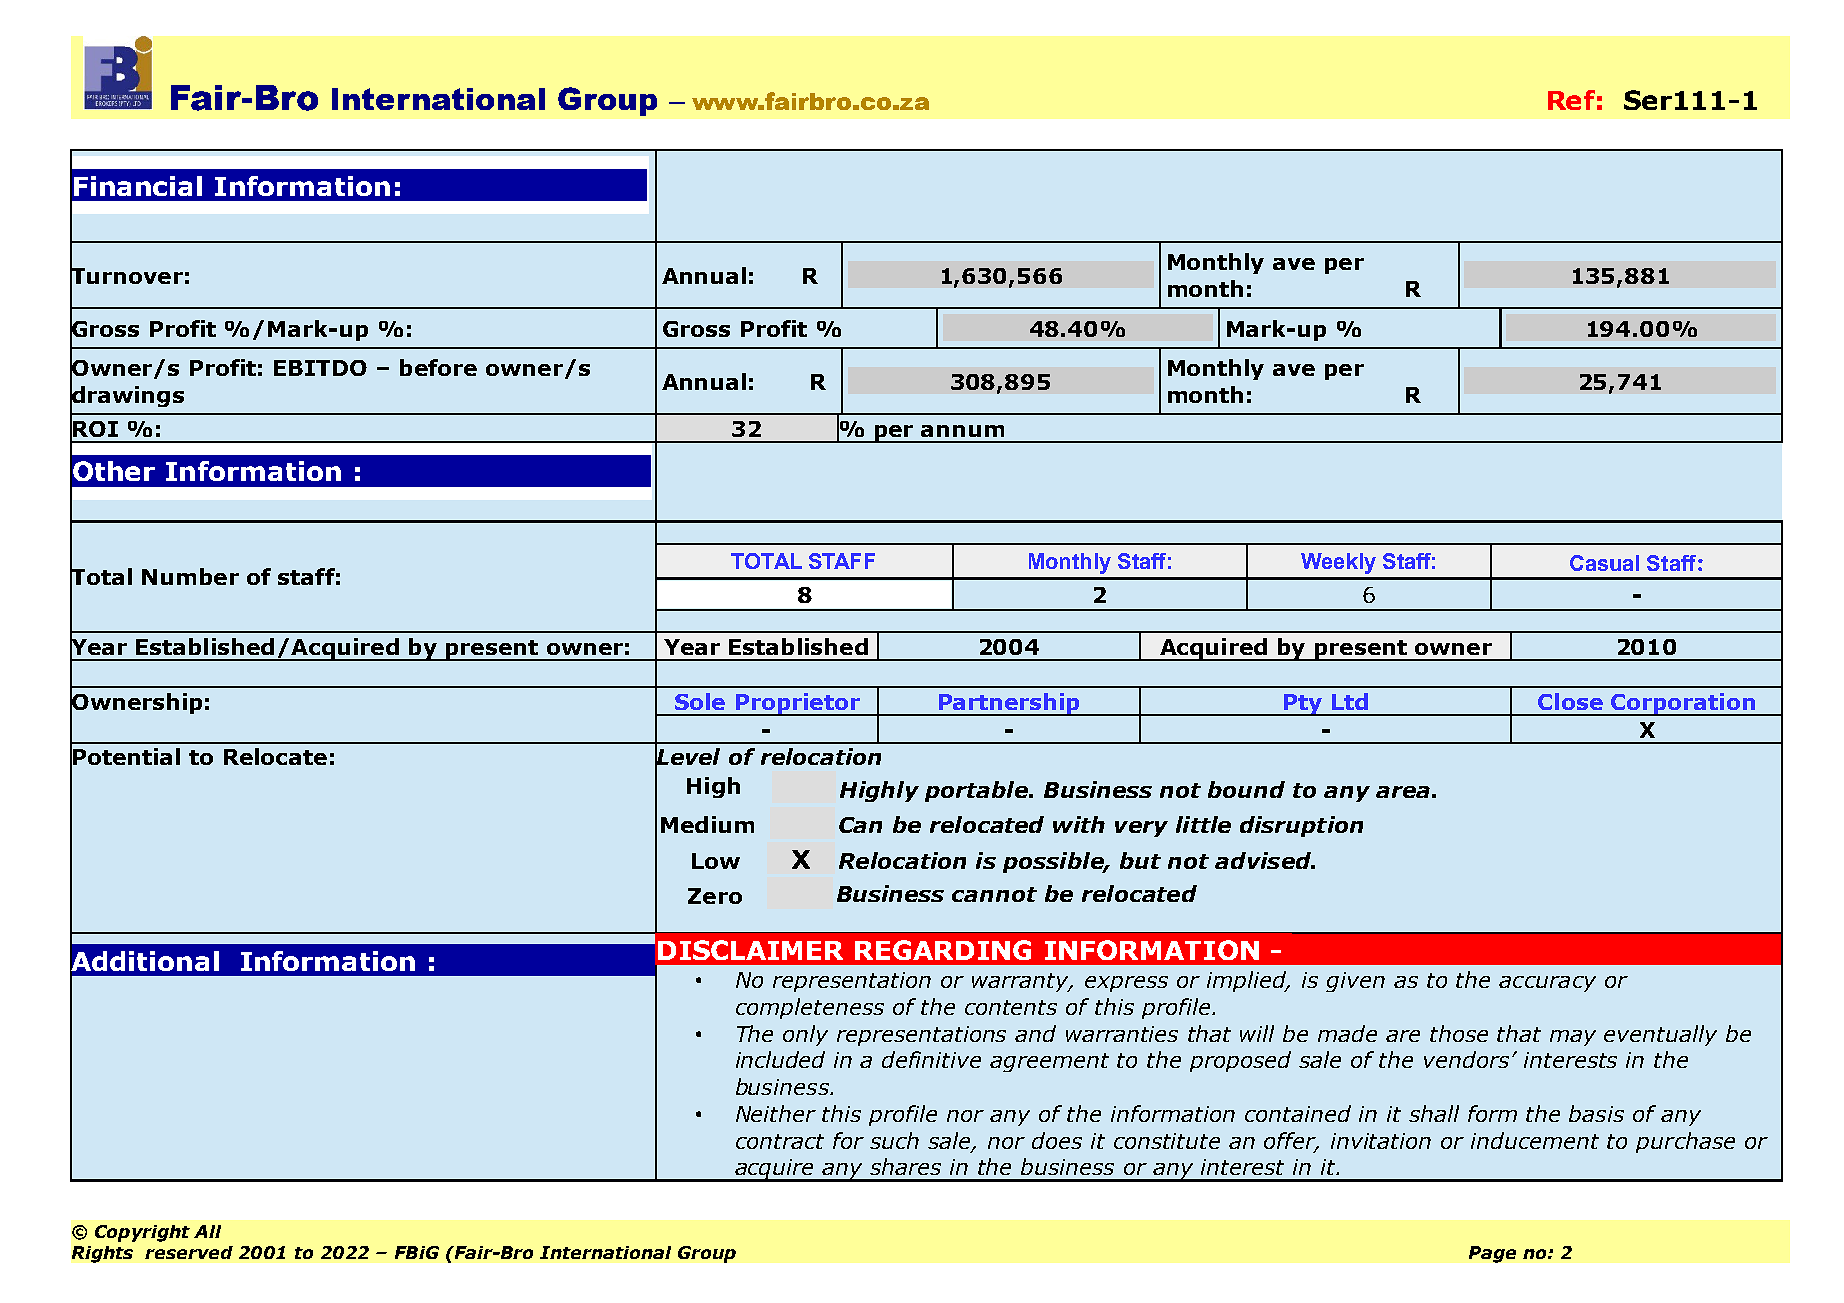 This document has width=1844, height=1303. What do you see at coordinates (1570, 701) in the document?
I see `Close` at bounding box center [1570, 701].
